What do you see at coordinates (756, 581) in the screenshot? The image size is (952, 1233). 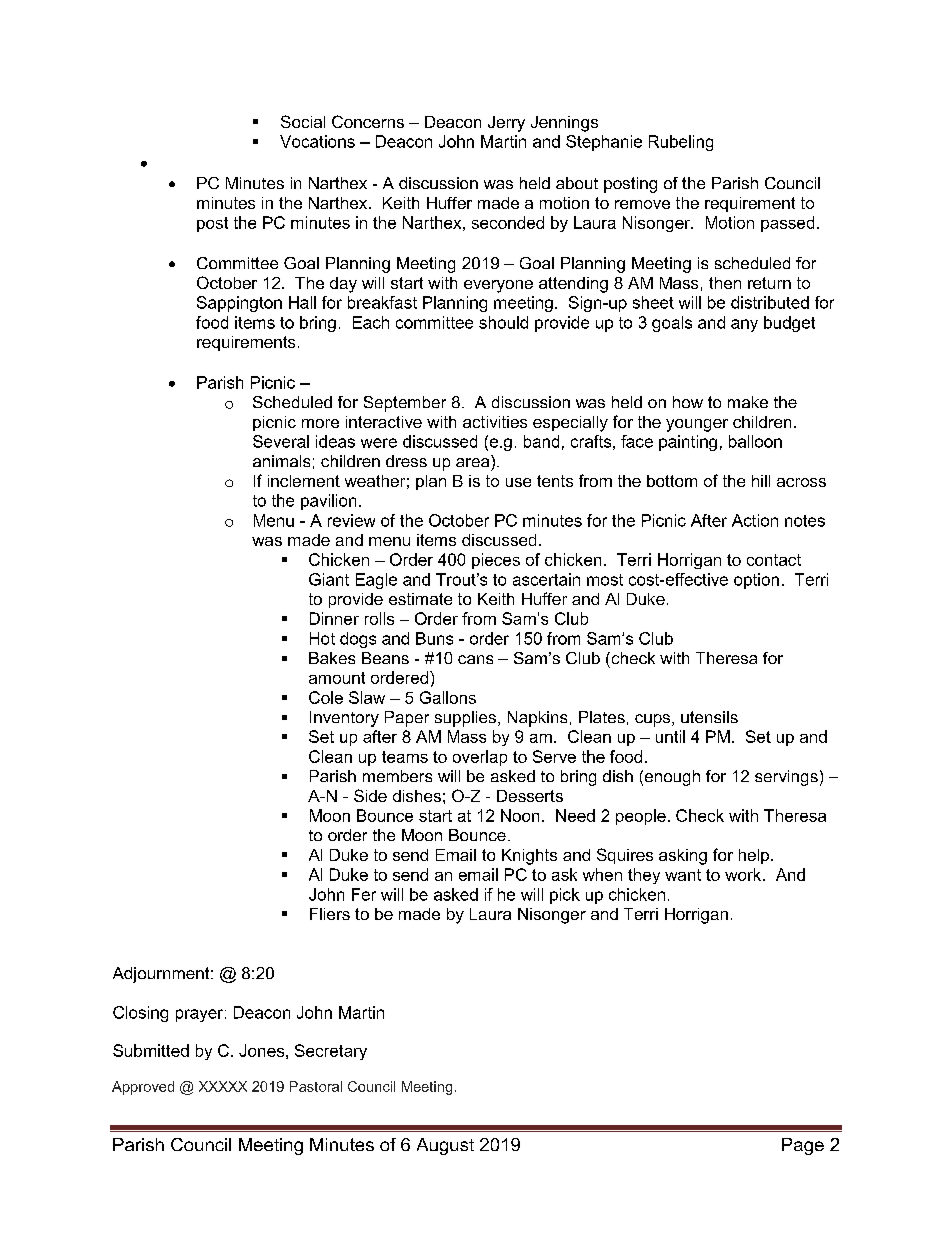 I see `option` at bounding box center [756, 581].
